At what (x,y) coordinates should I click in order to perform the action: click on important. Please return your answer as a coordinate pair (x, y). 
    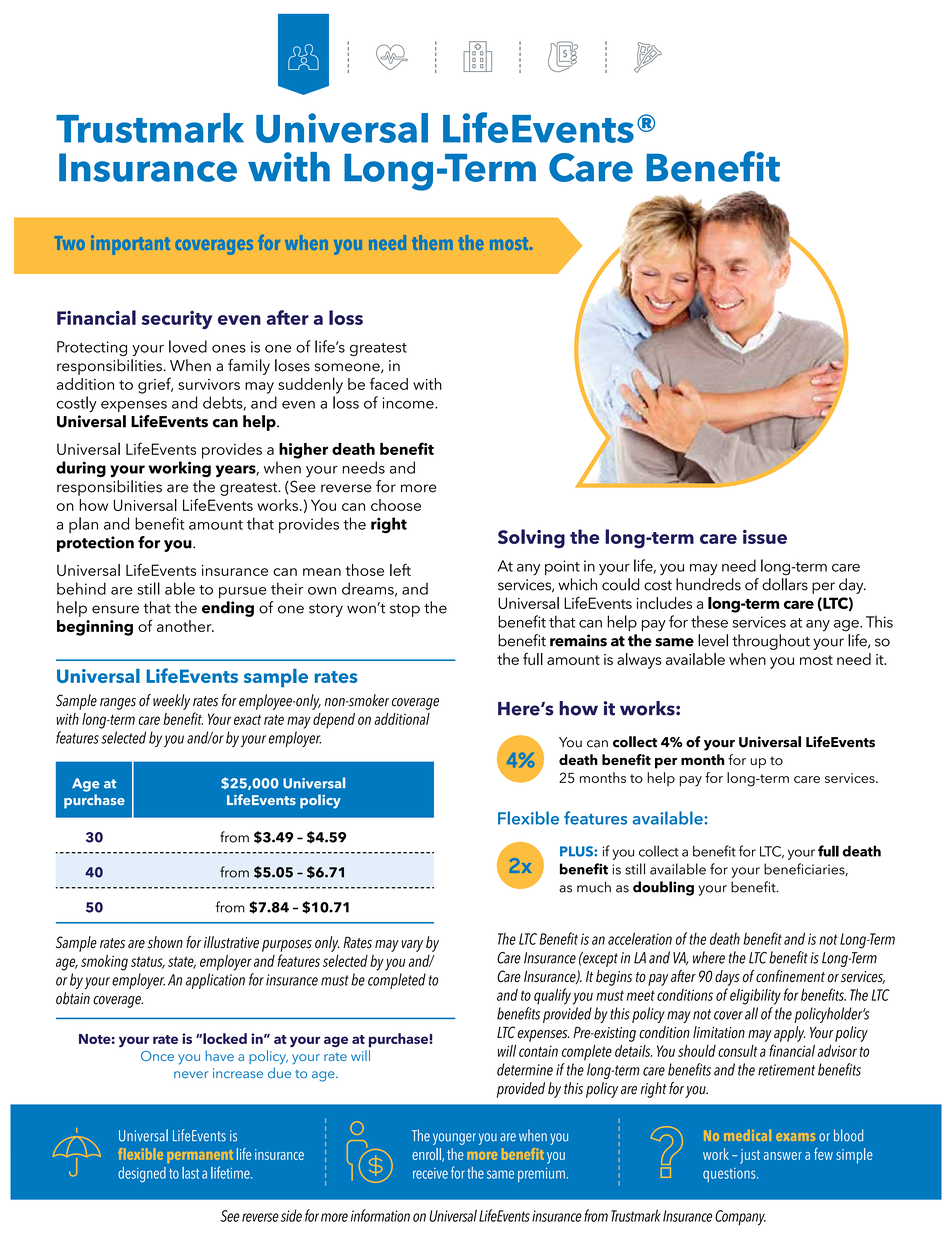
    Looking at the image, I should click on (130, 245).
